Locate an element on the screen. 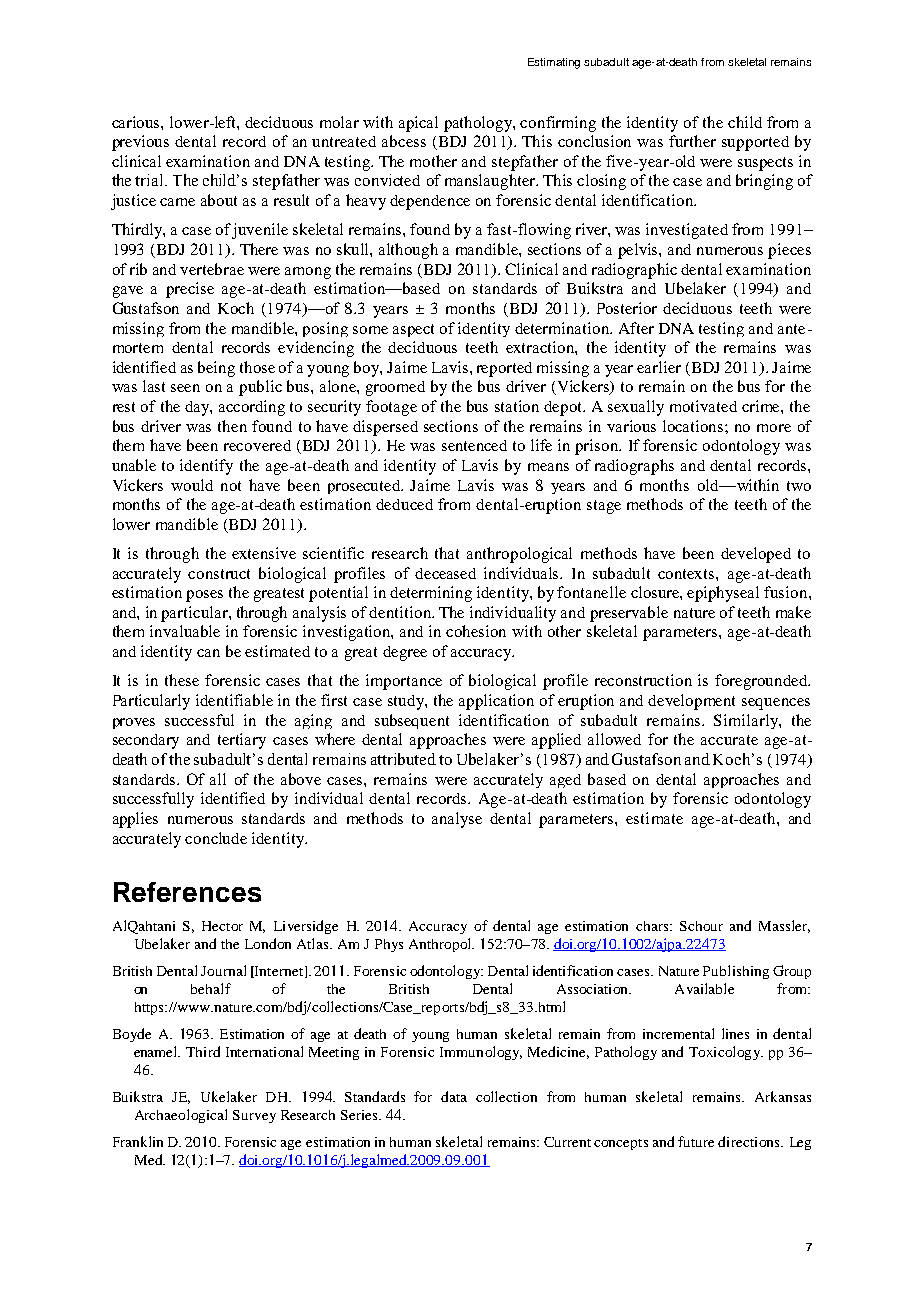 Image resolution: width=924 pixels, height=1308 pixels. identifiable is located at coordinates (234, 700).
